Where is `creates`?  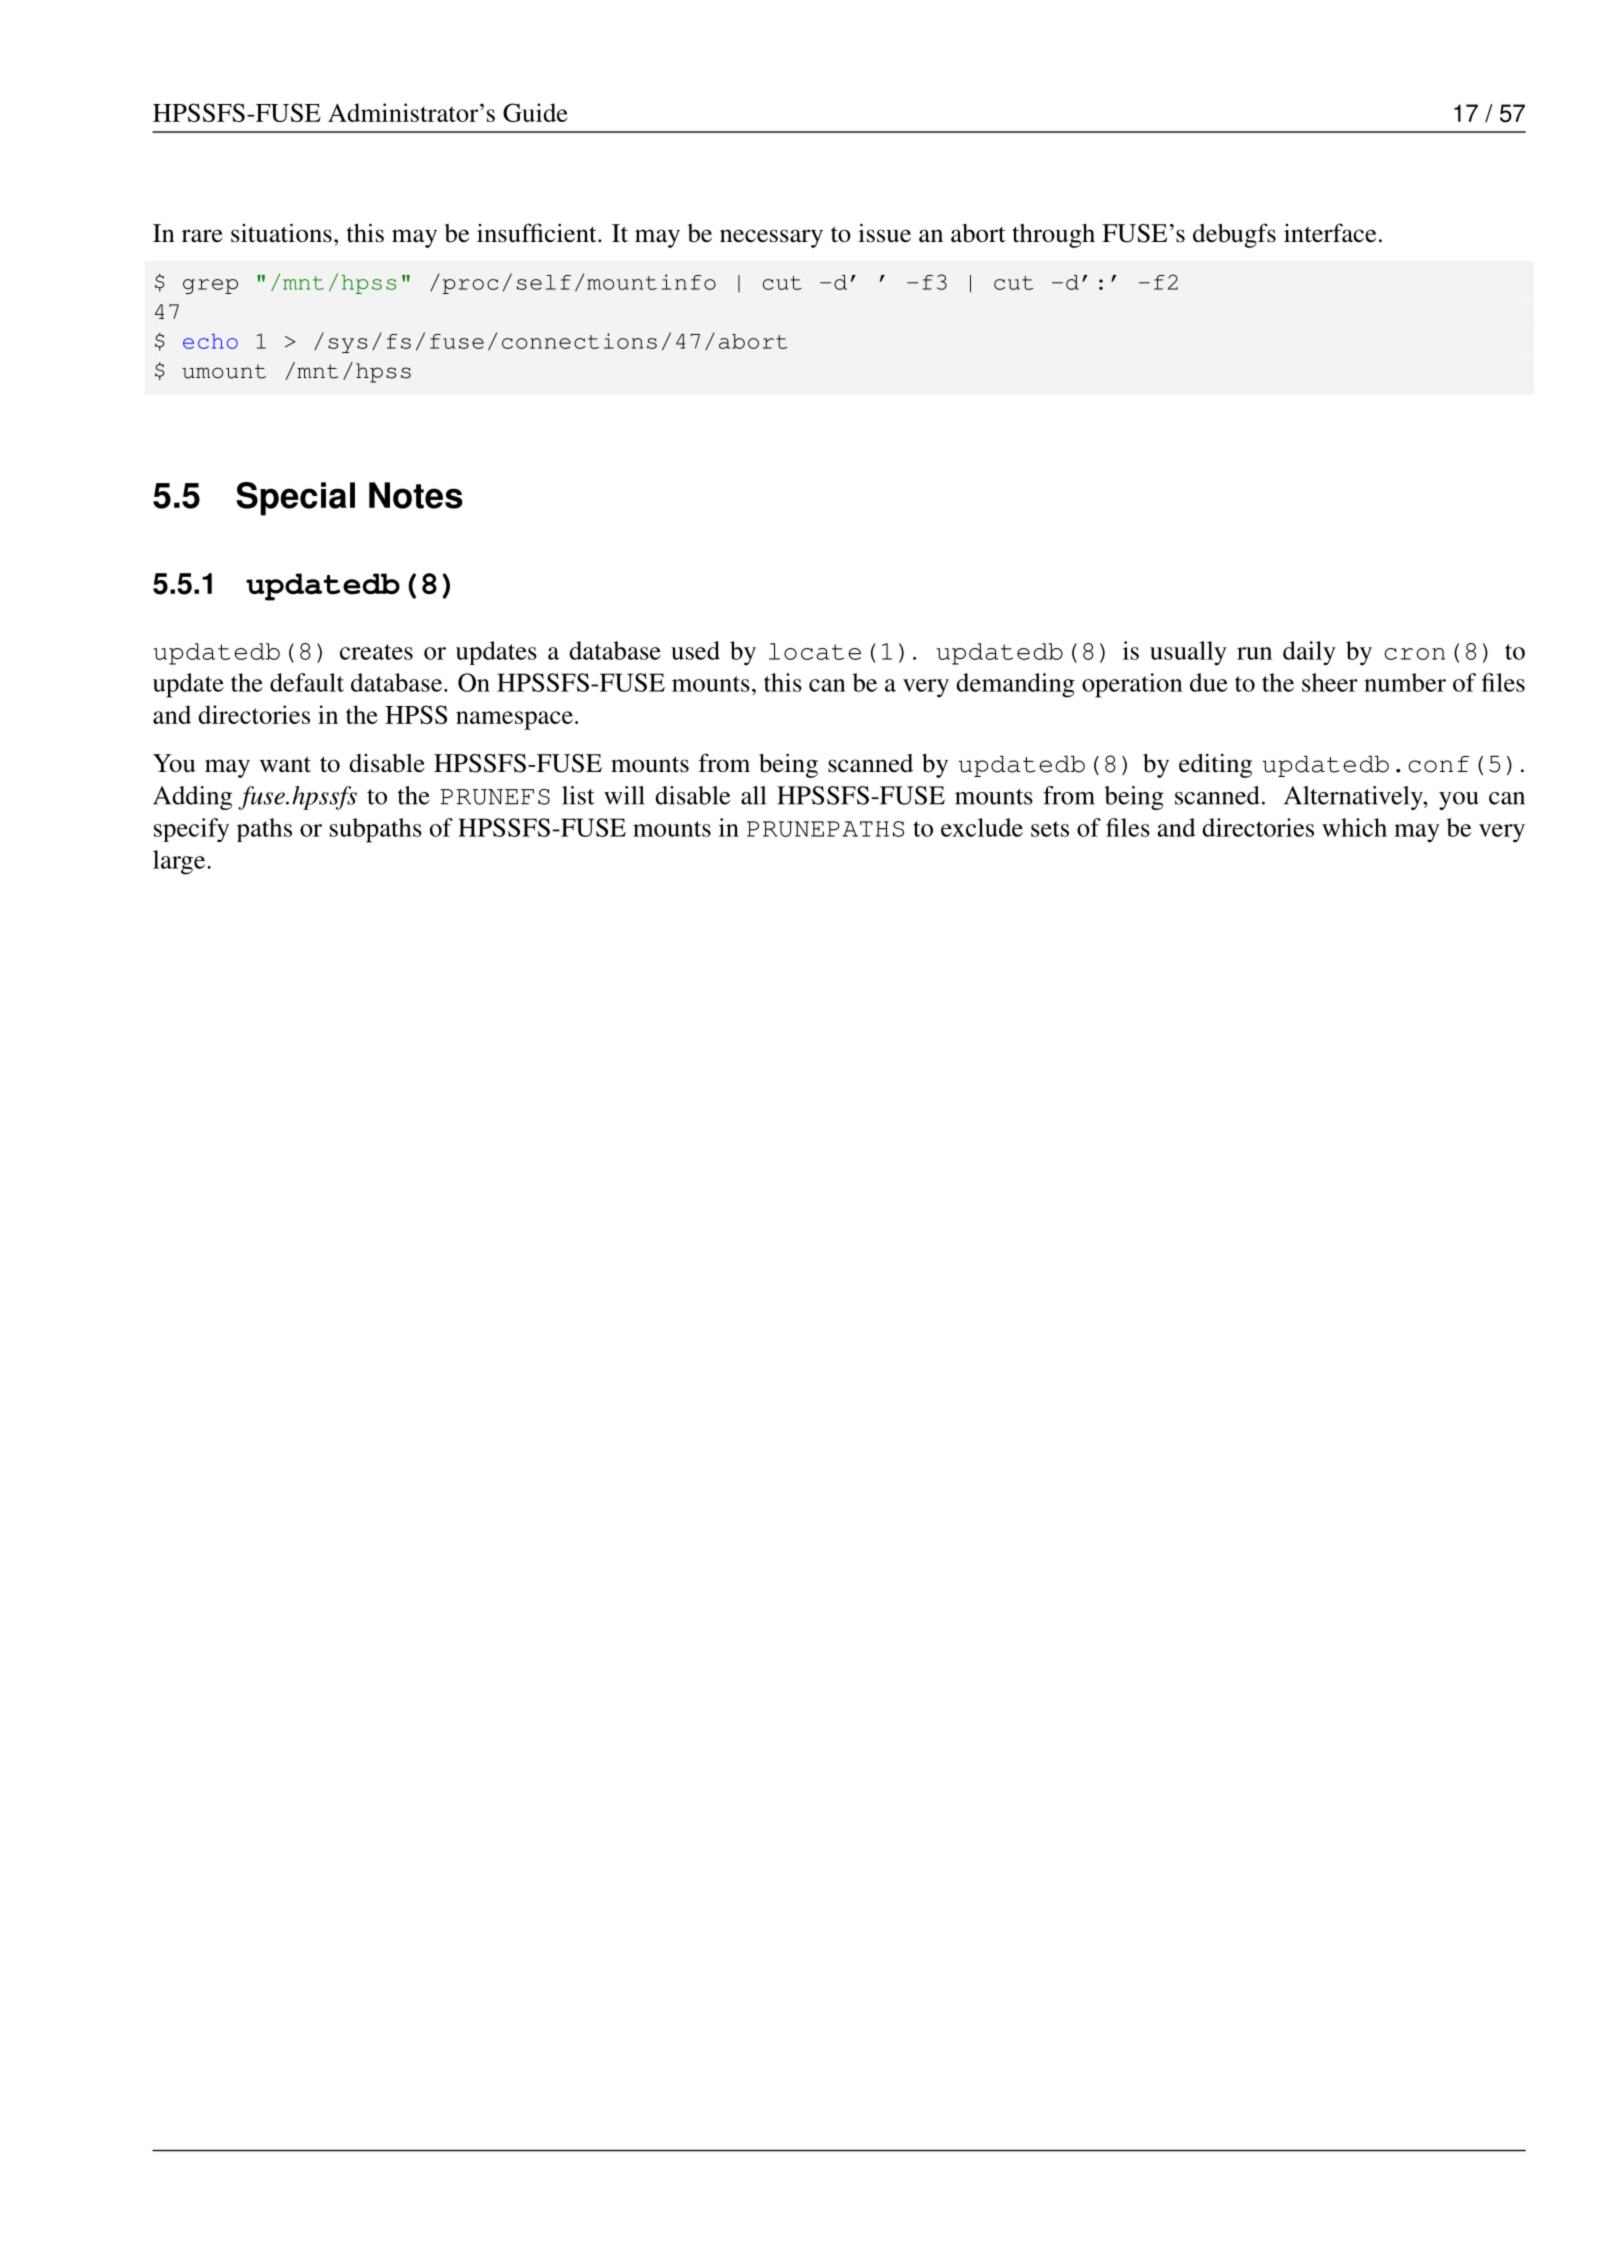
creates is located at coordinates (376, 652).
